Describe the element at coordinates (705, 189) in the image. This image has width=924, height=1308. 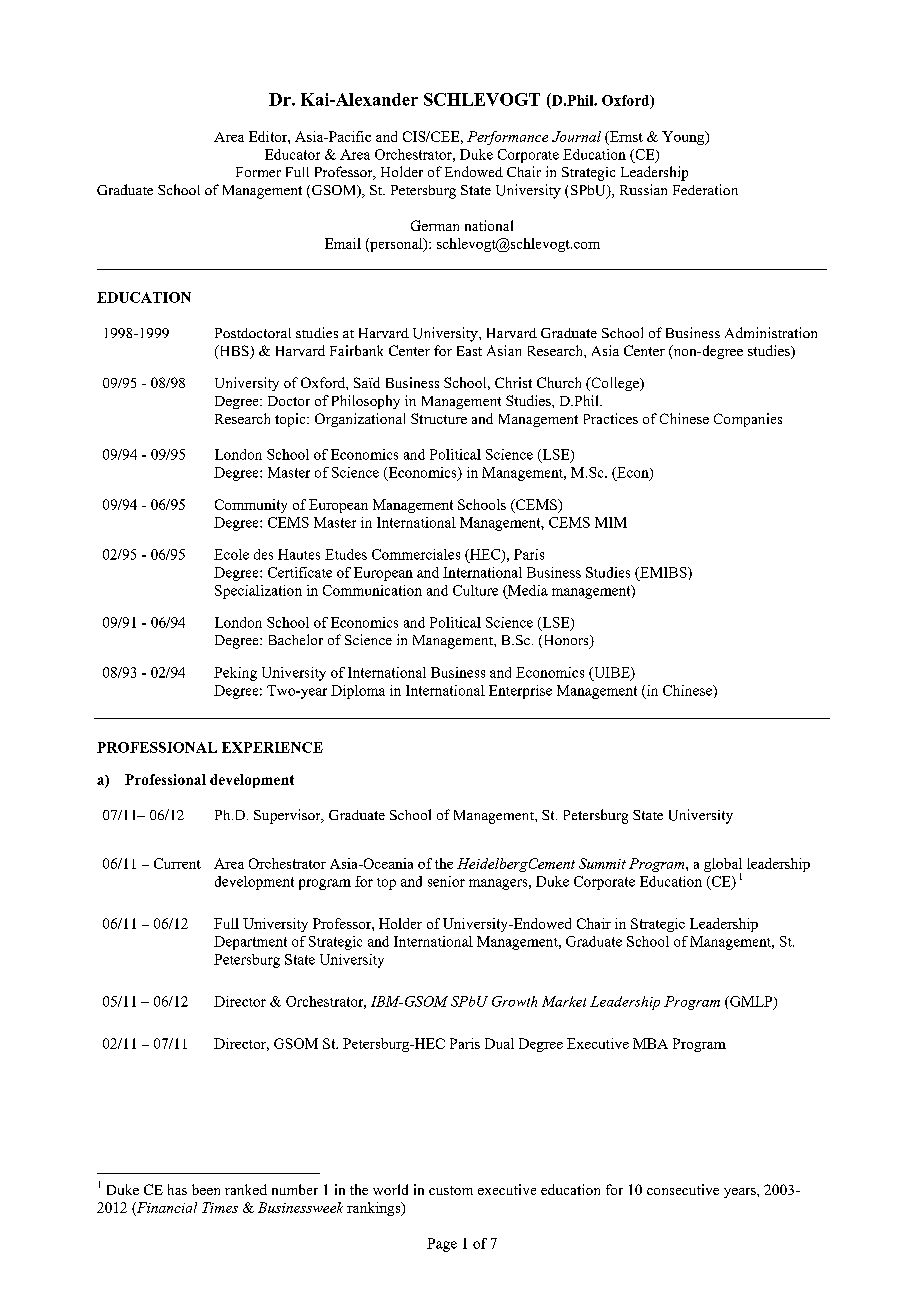
I see `Federation` at that location.
